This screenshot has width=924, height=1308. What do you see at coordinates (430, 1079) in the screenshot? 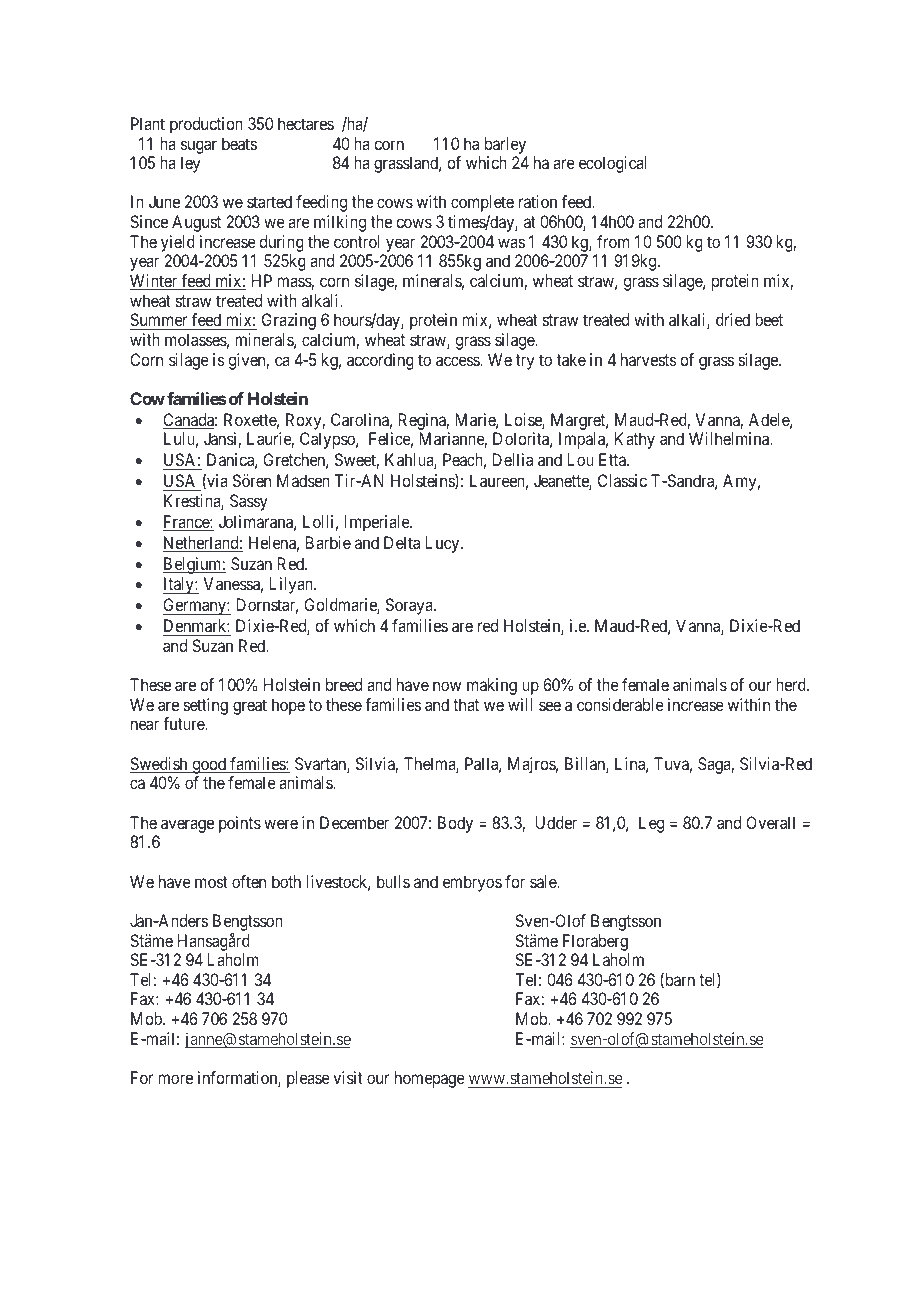
I see `homepage` at bounding box center [430, 1079].
